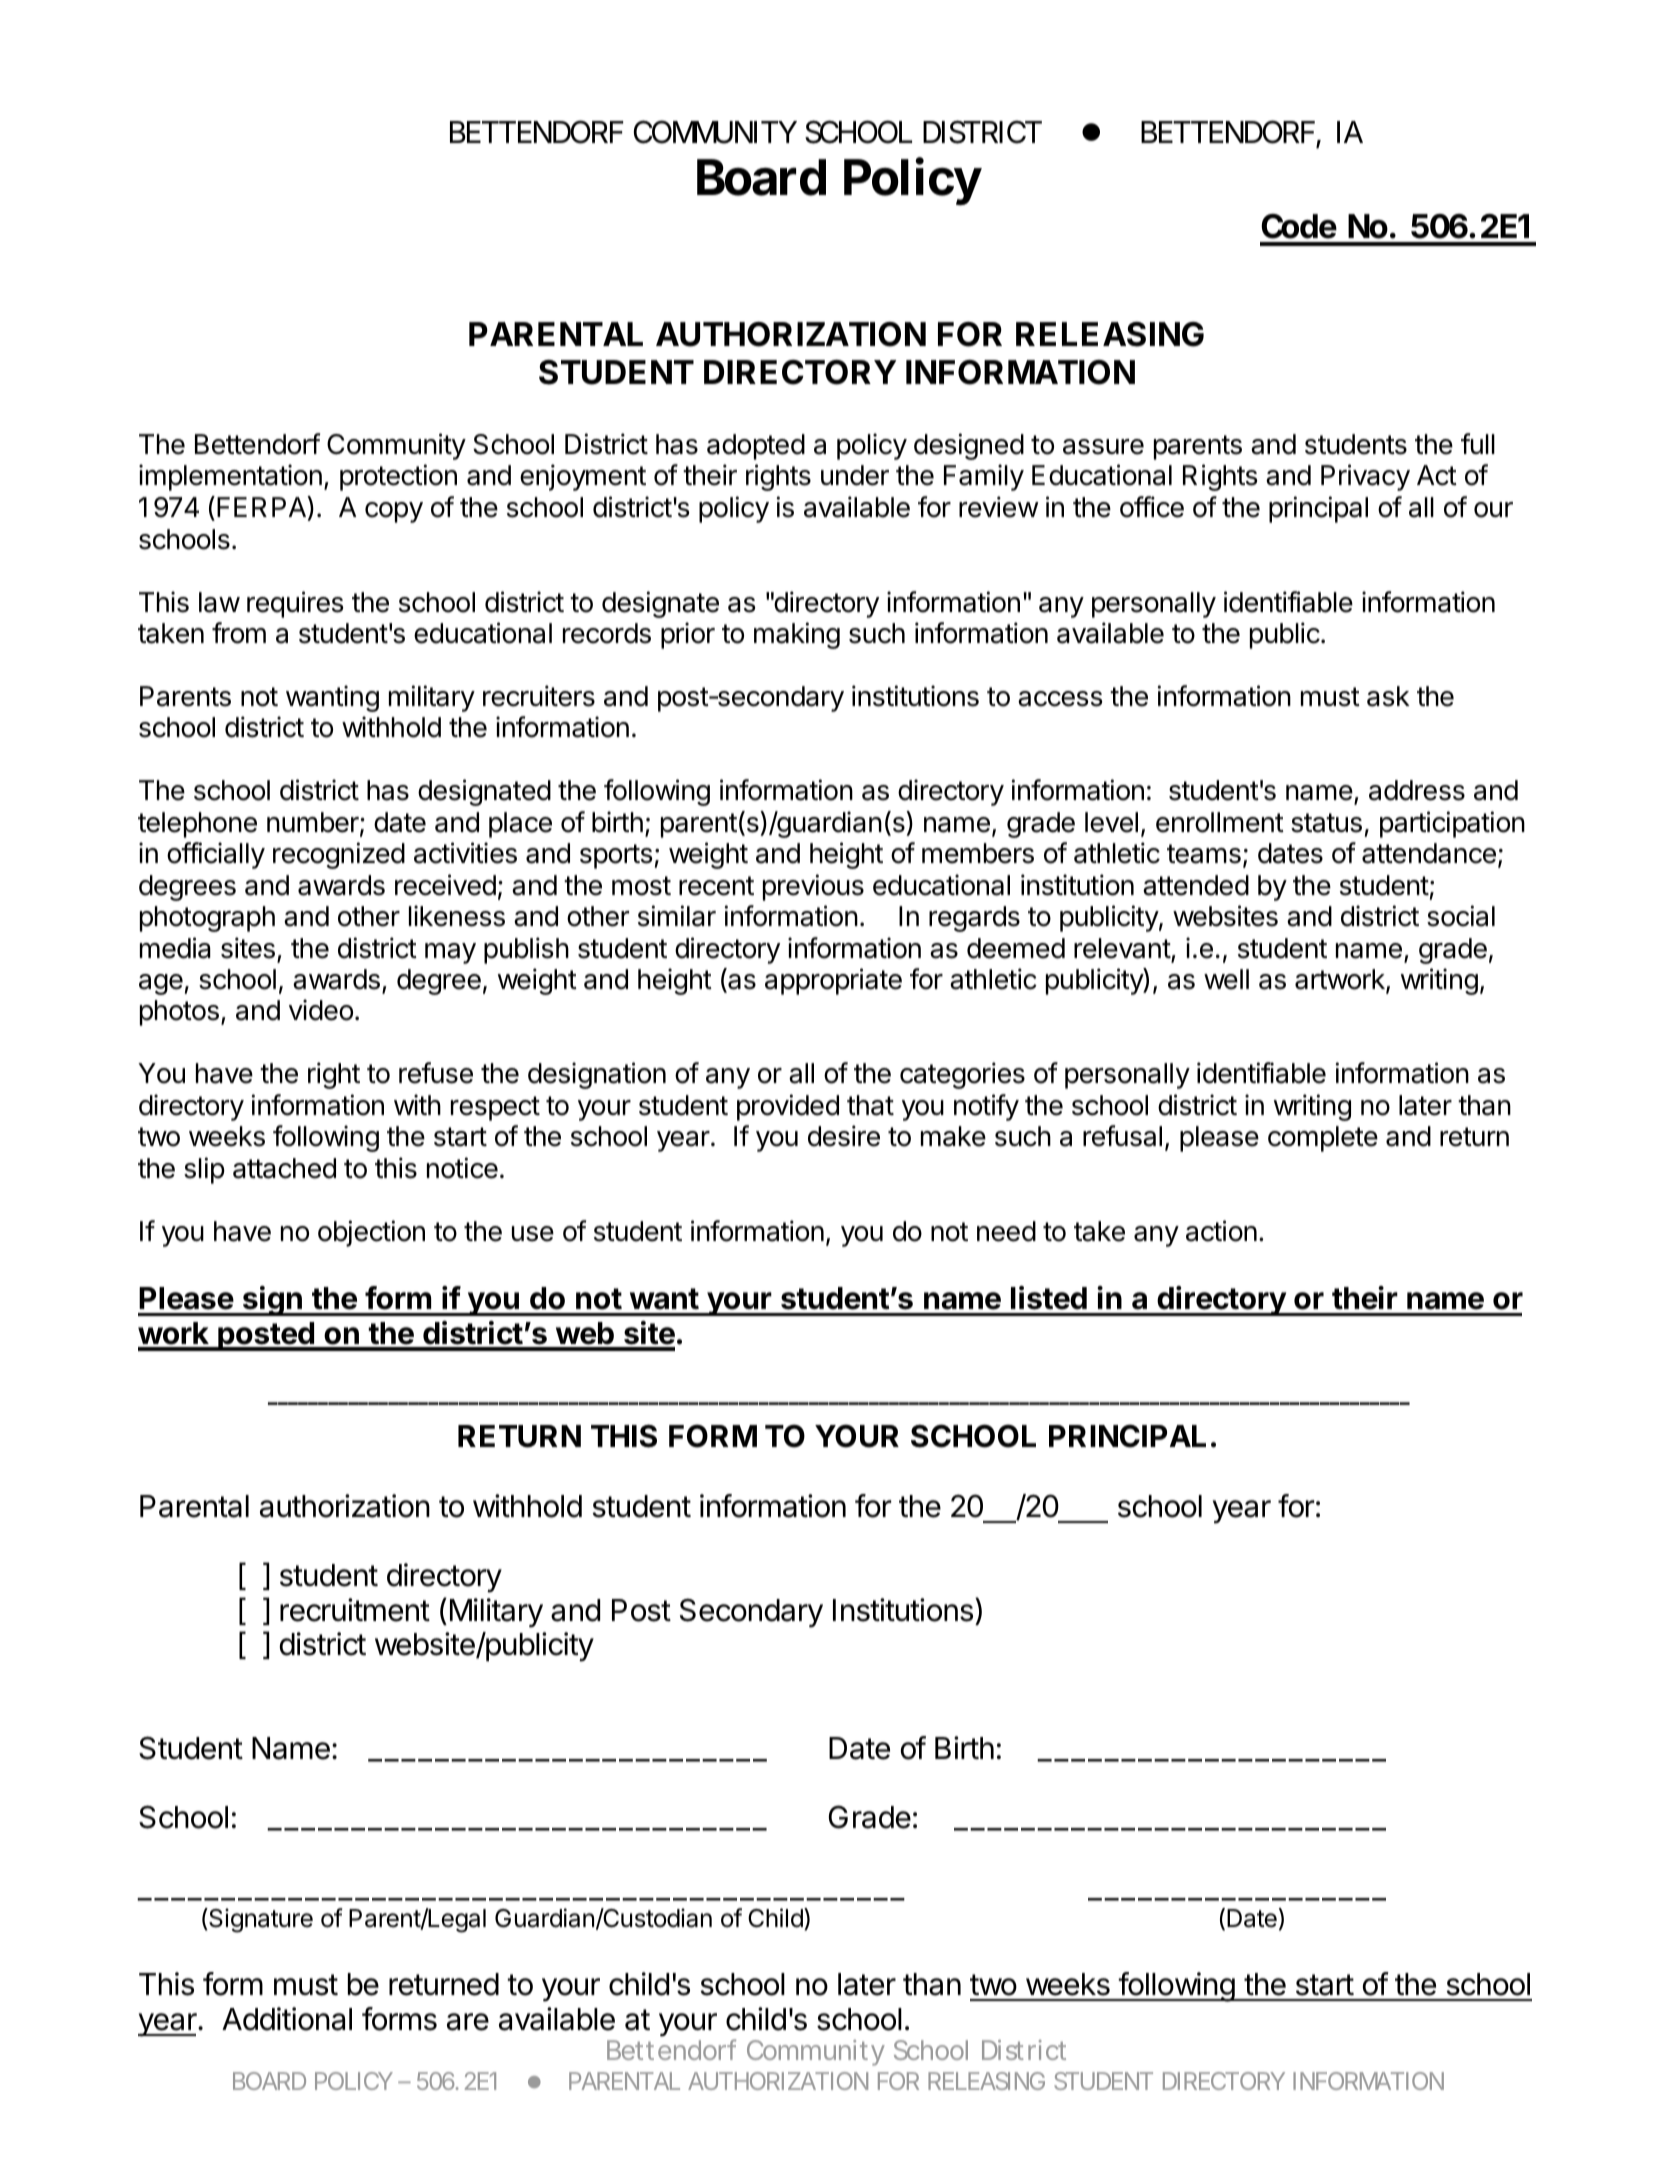 The width and height of the document is (1674, 2167). What do you see at coordinates (813, 887) in the document?
I see `previous` at bounding box center [813, 887].
